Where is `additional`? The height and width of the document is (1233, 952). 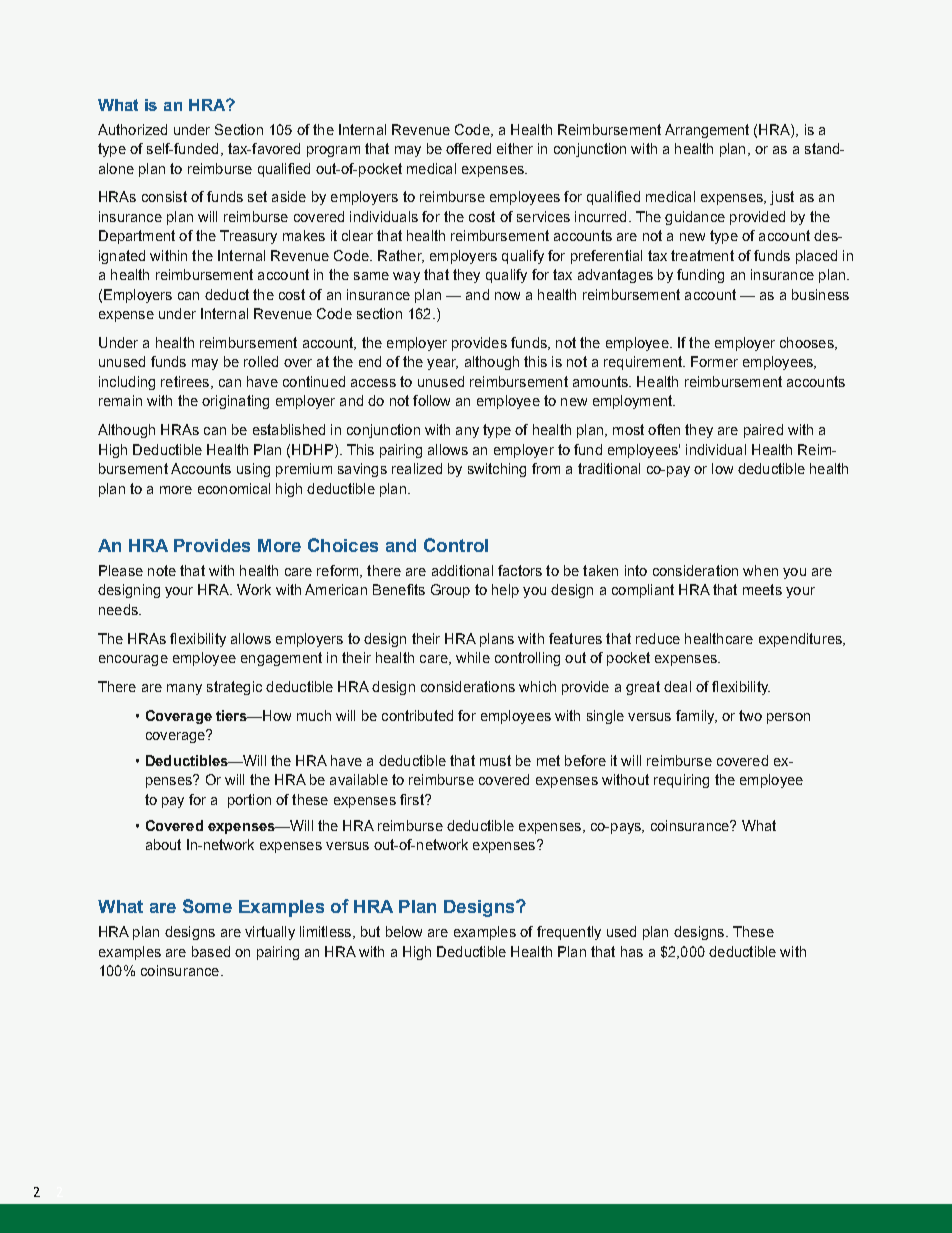
additional is located at coordinates (462, 570).
